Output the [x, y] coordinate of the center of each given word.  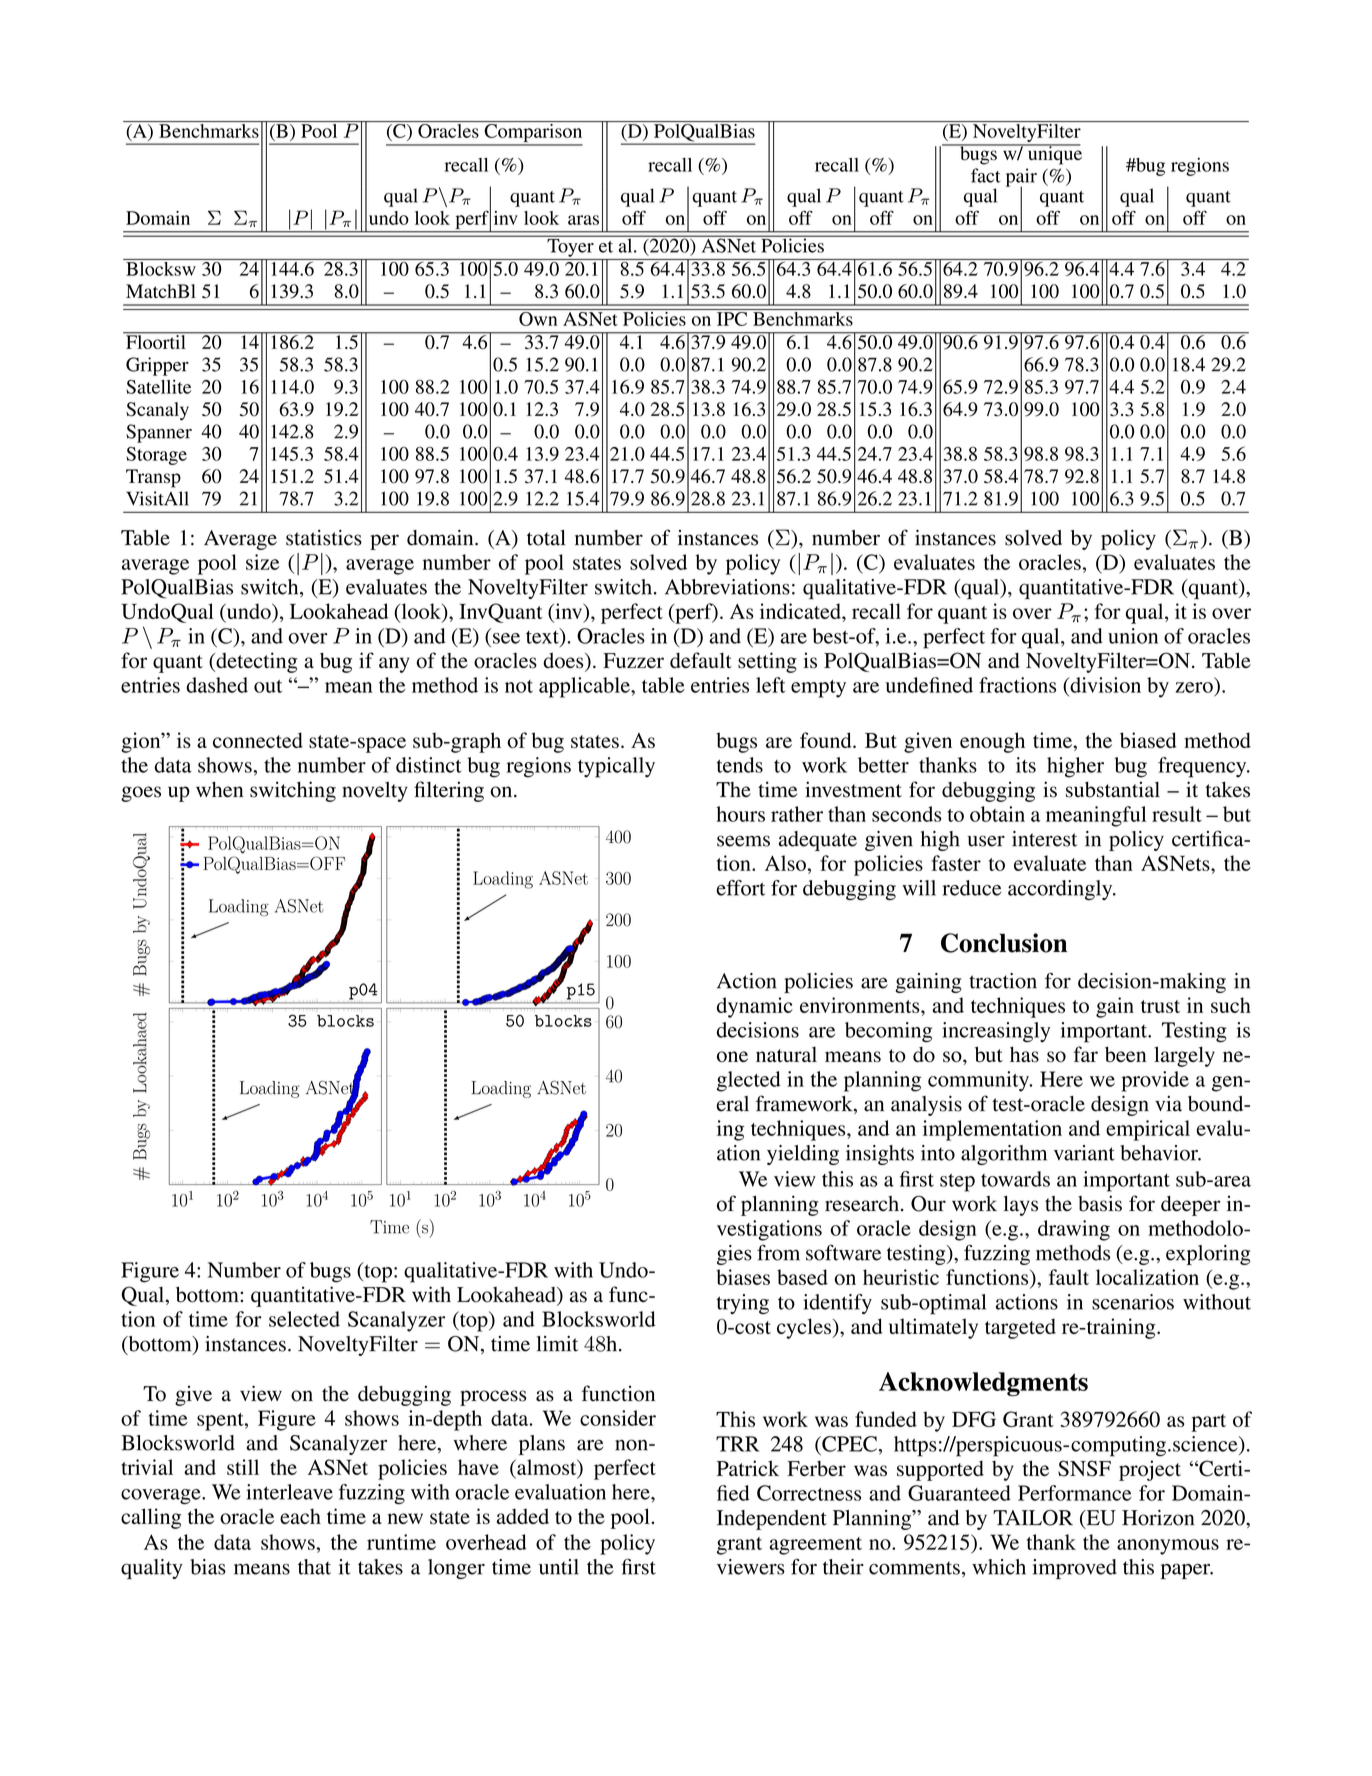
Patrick [748, 1468]
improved [1075, 1569]
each [300, 1516]
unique [1053, 154]
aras [583, 220]
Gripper [157, 366]
